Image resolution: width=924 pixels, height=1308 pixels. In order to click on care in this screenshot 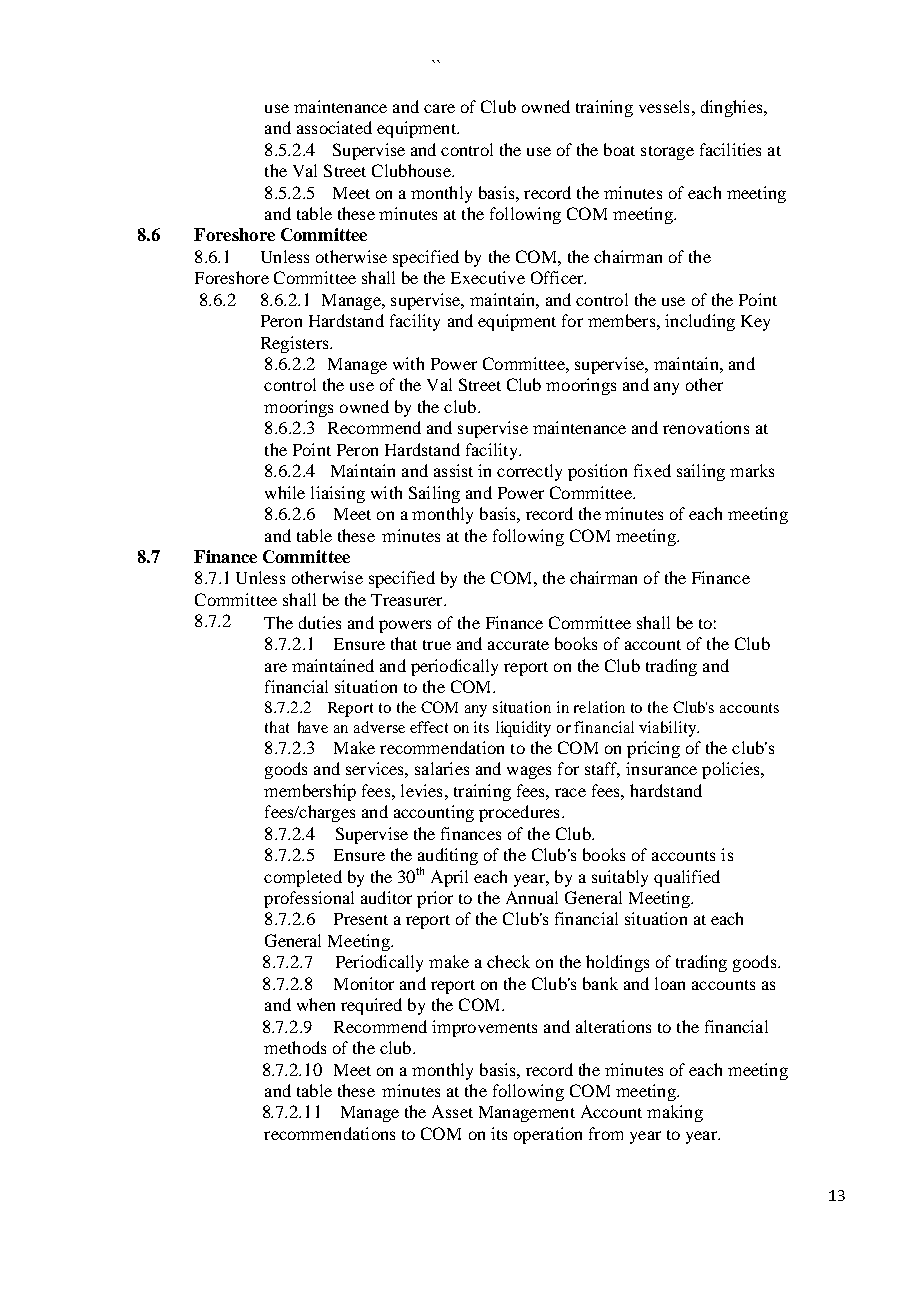, I will do `click(439, 108)`.
